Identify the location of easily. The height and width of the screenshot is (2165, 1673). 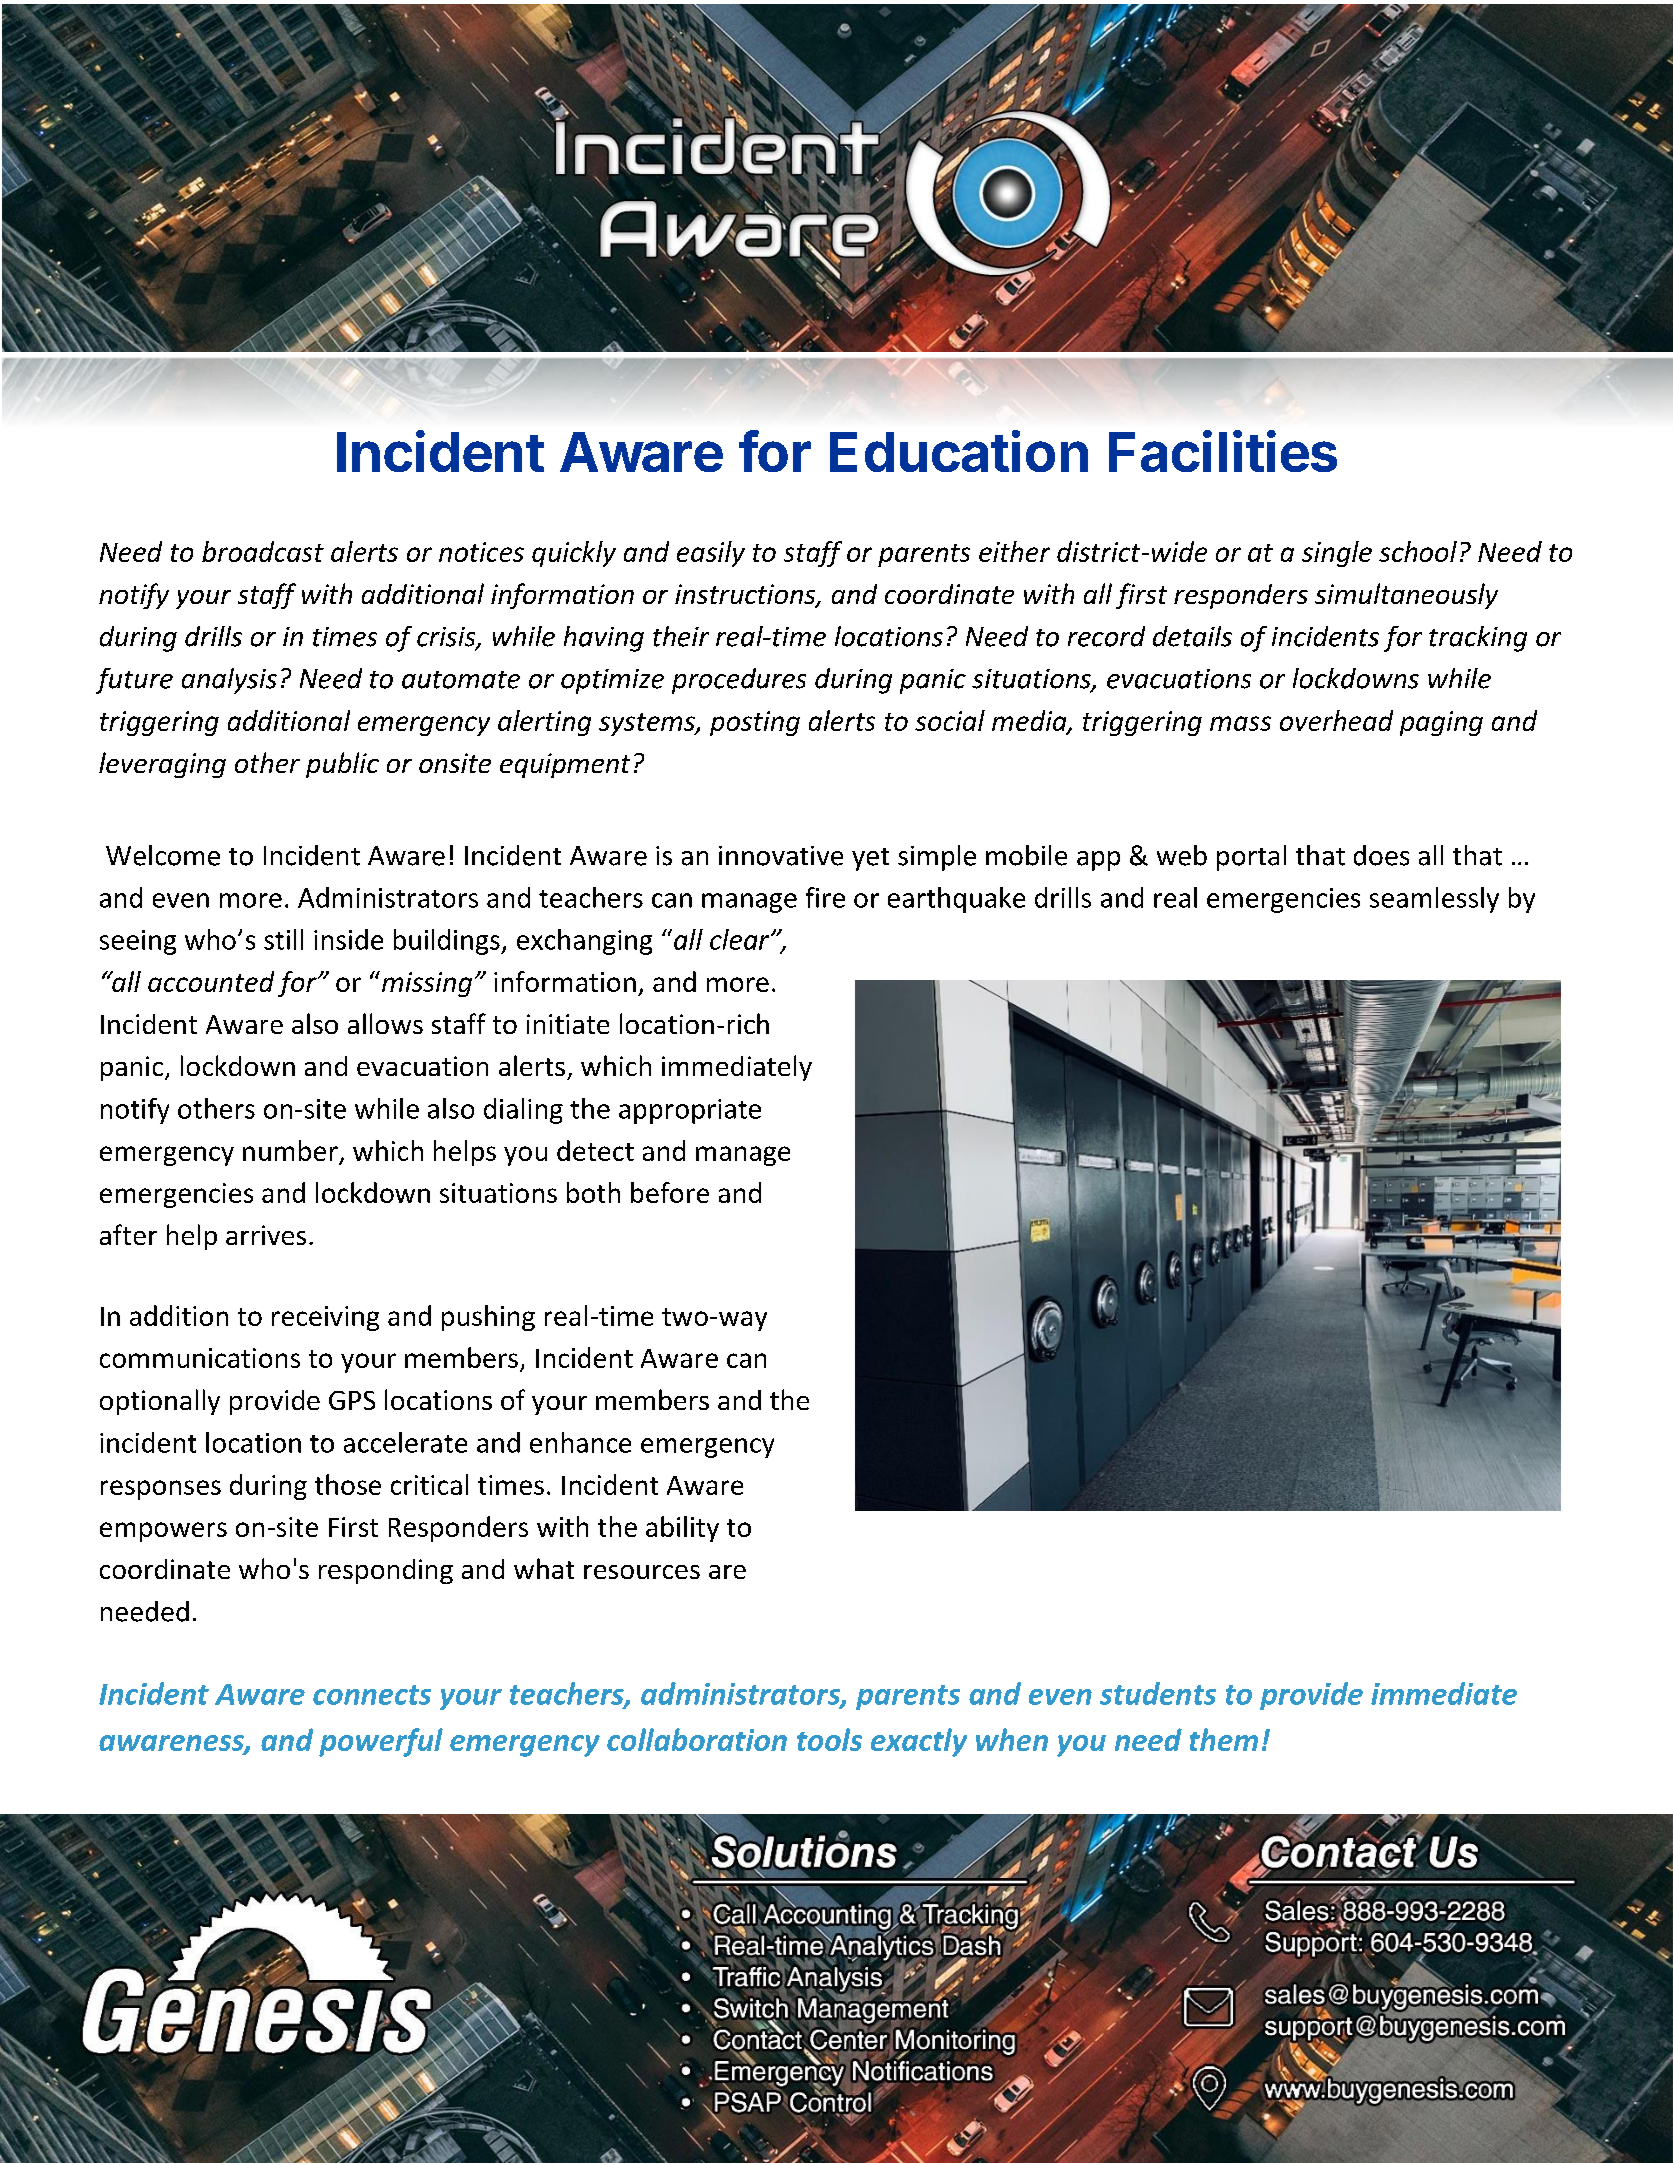
(711, 554).
